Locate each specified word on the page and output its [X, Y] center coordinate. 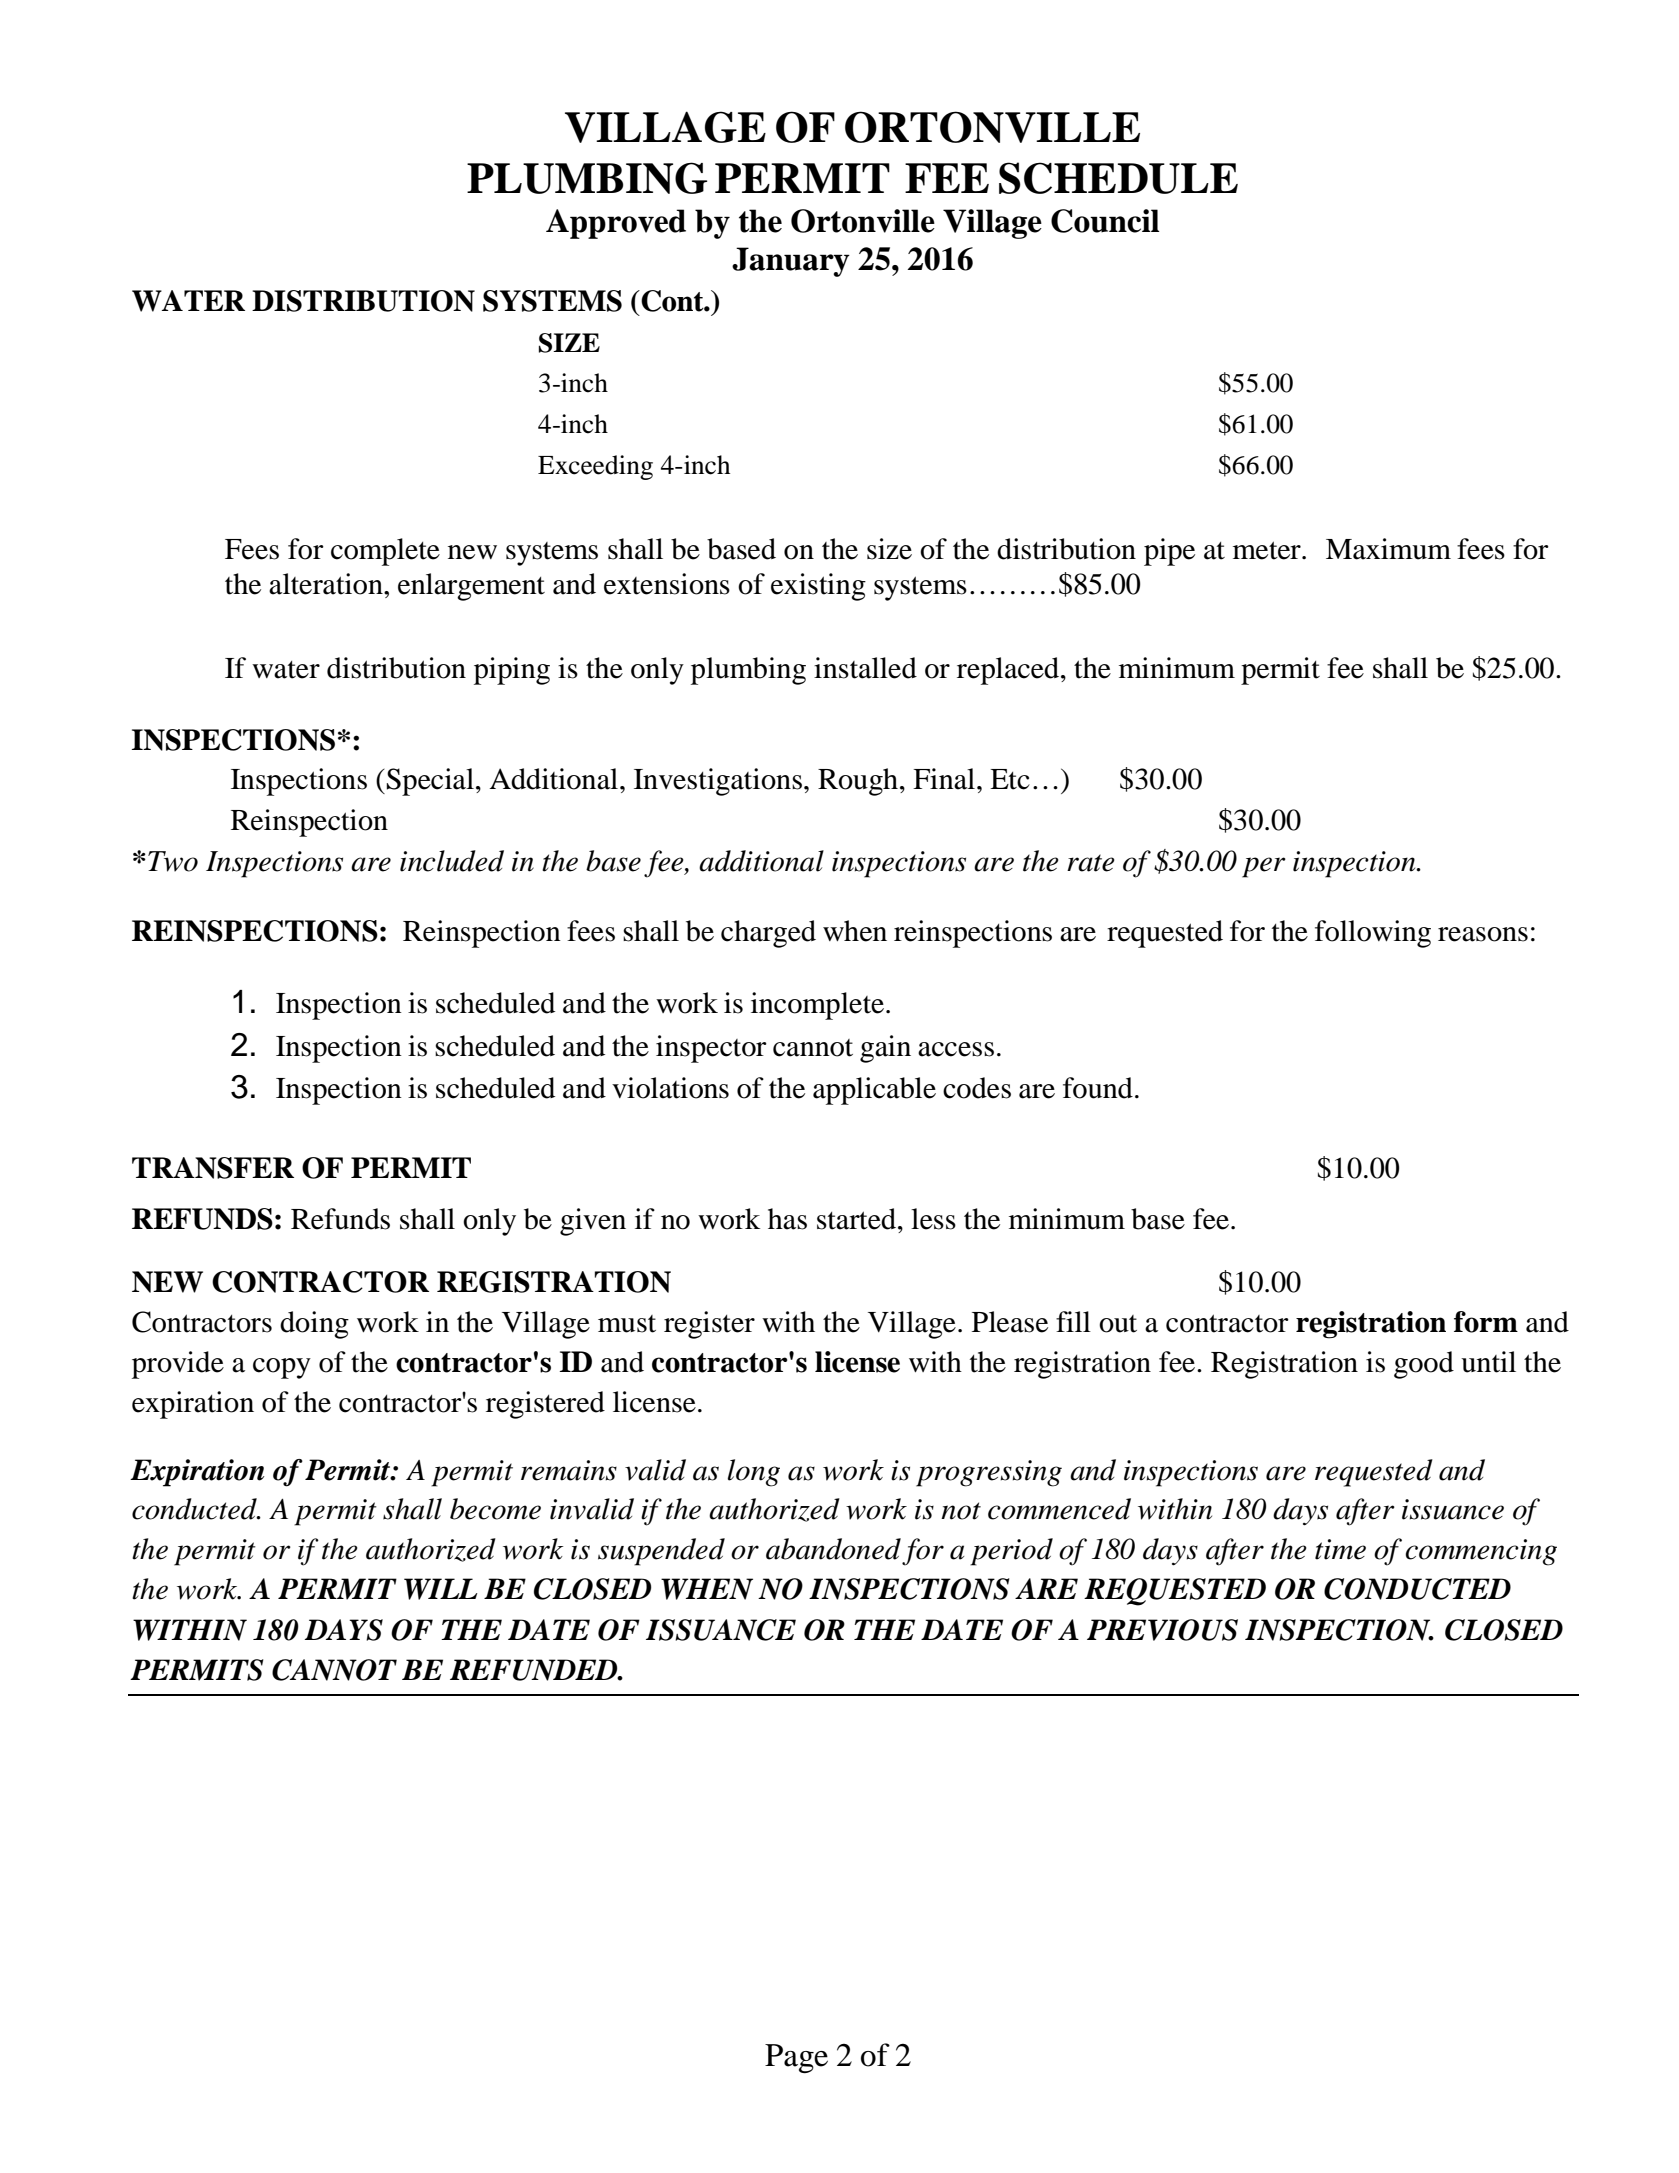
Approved [616, 224]
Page [796, 2058]
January [791, 262]
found [1098, 1088]
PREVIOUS [1162, 1630]
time [1340, 1549]
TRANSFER [213, 1168]
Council [1105, 221]
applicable [874, 1091]
